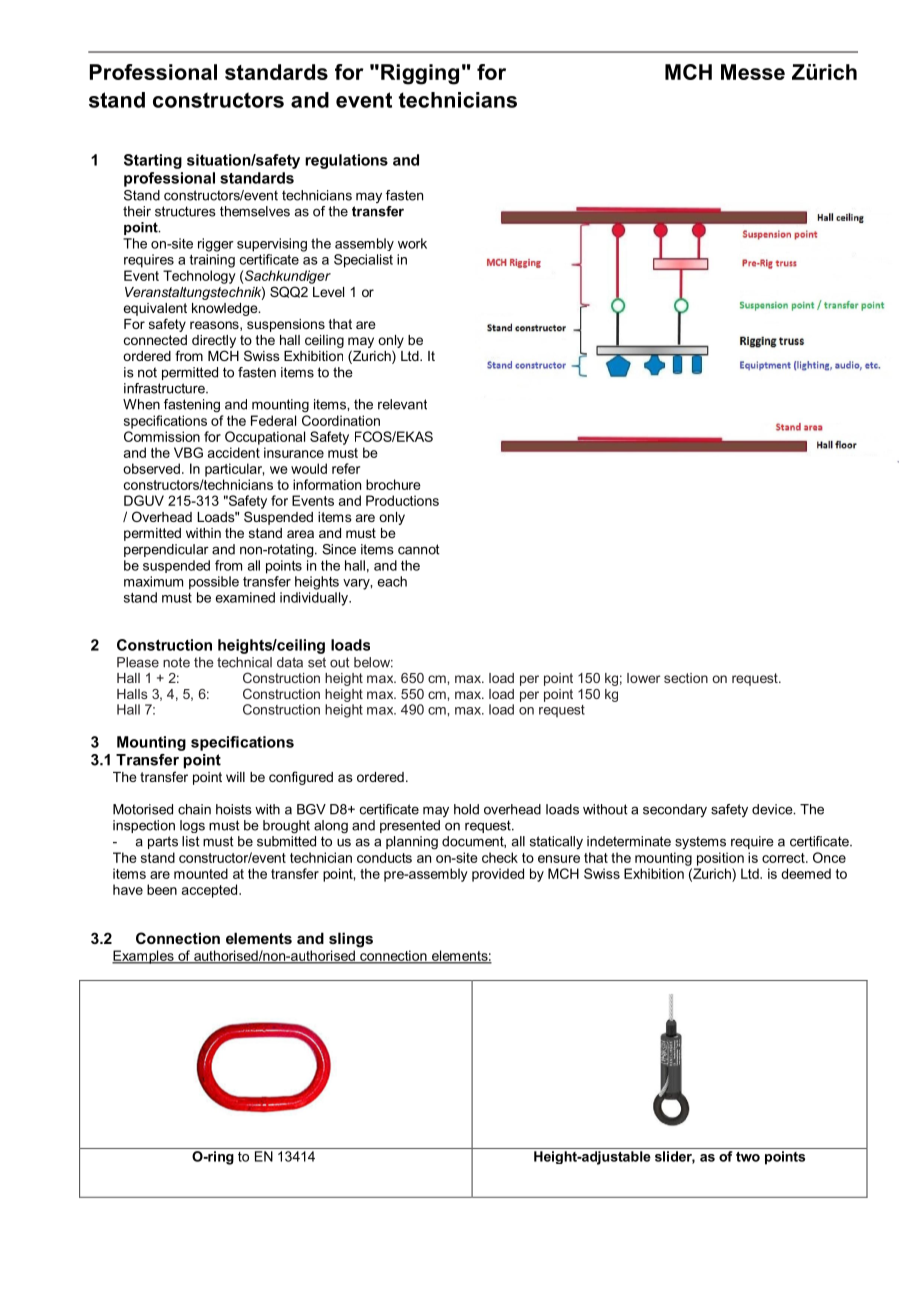 This page has width=924, height=1308. I want to click on section, so click(686, 678).
